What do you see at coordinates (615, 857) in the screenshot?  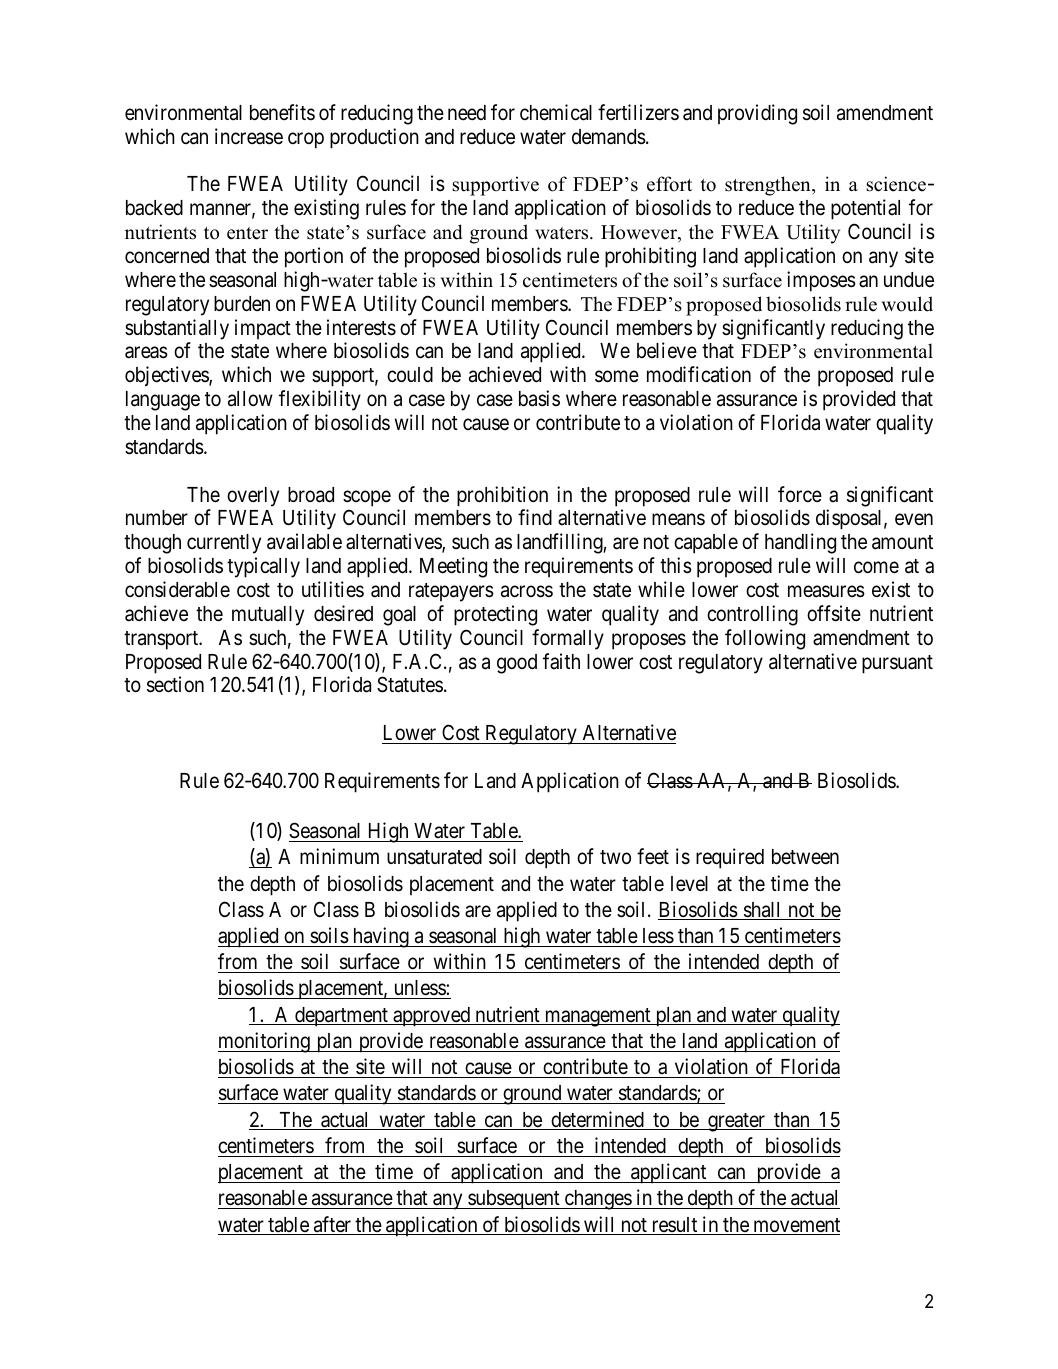 I see `two` at bounding box center [615, 857].
